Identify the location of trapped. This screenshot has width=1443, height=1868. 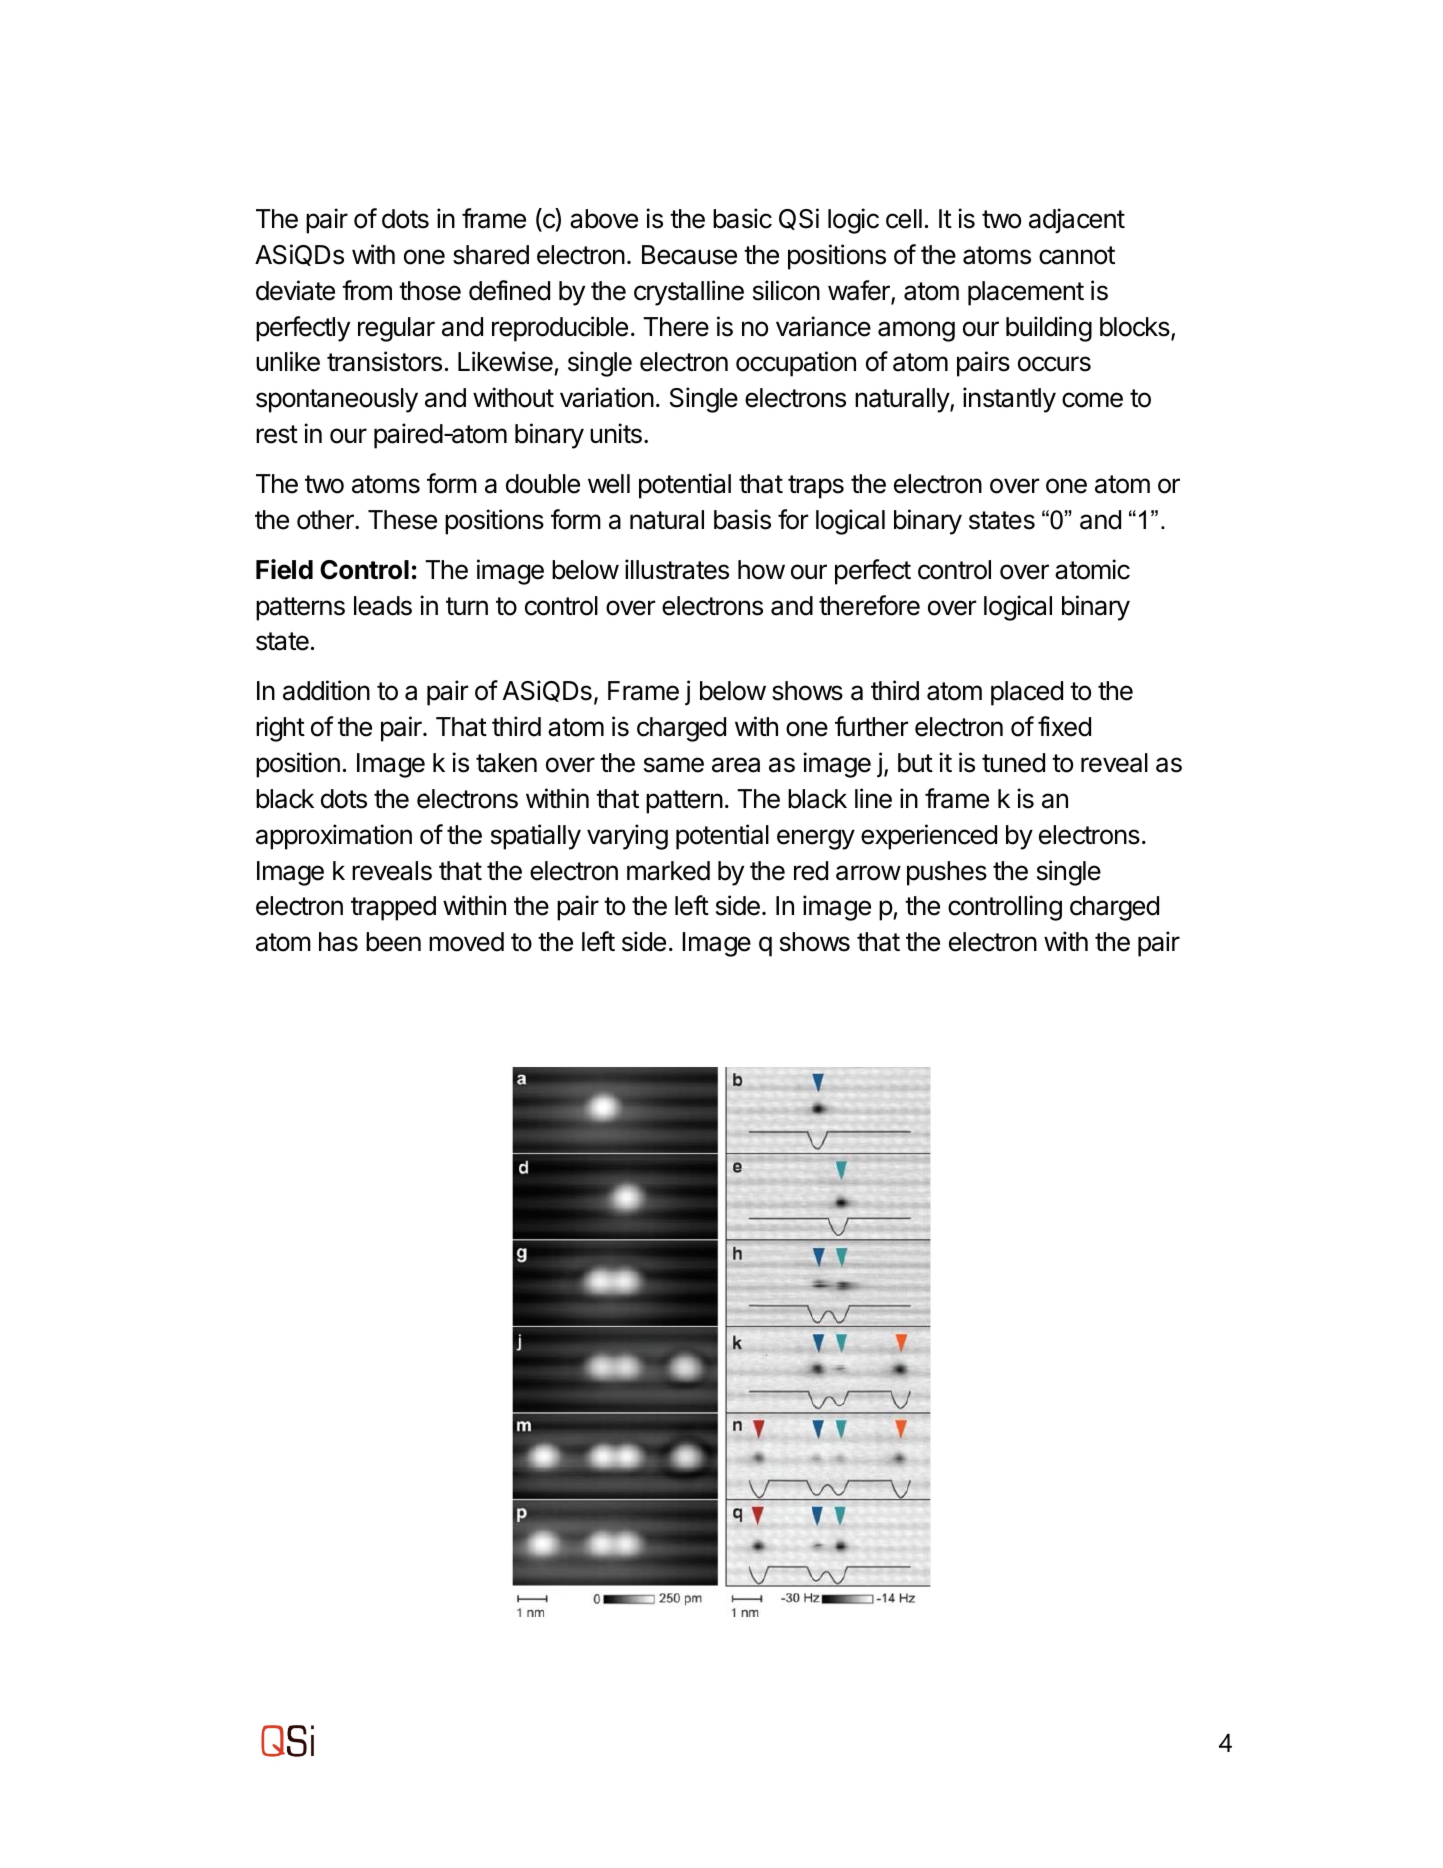
(393, 908).
